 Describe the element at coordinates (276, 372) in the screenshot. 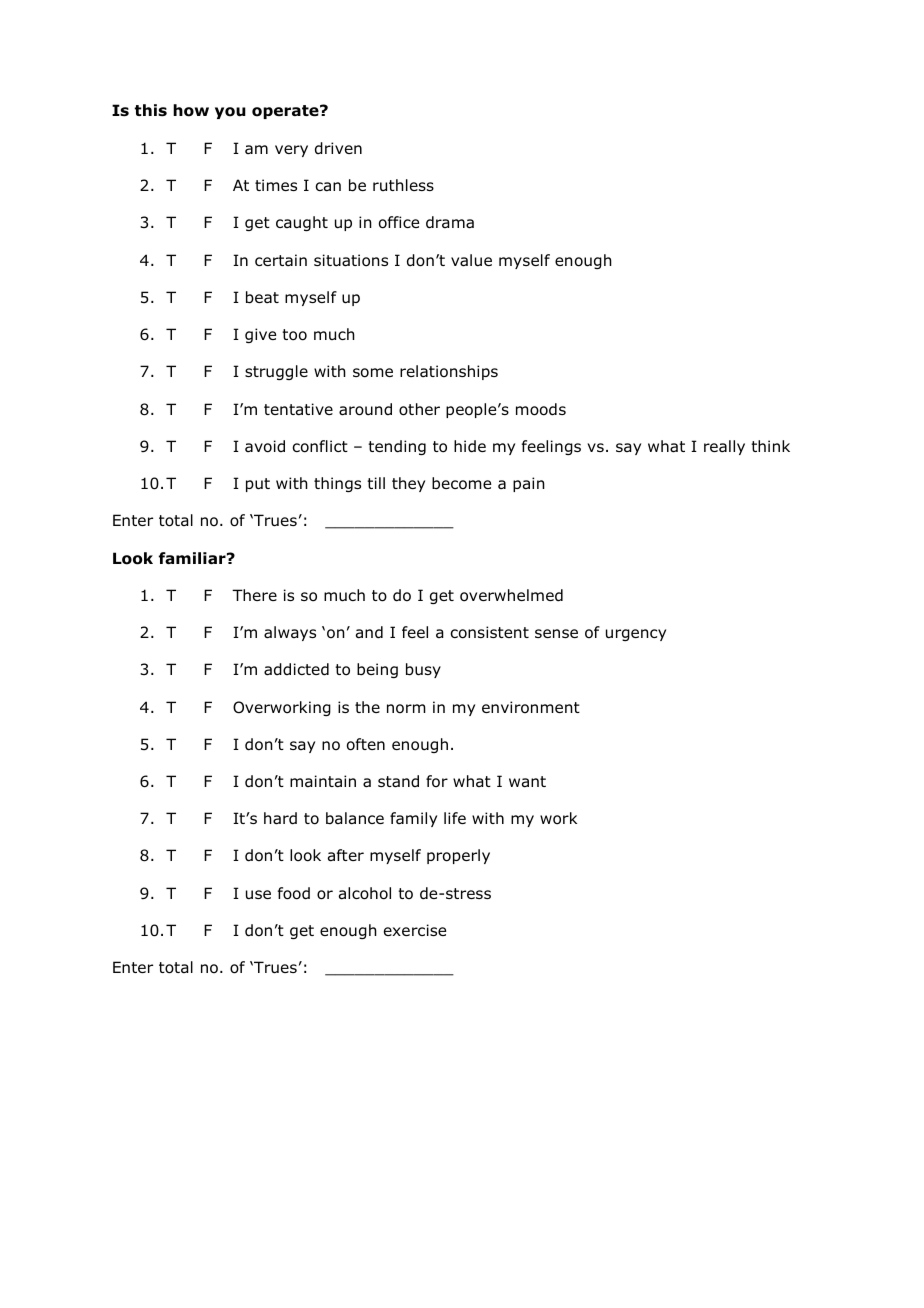

I see `struggle` at that location.
